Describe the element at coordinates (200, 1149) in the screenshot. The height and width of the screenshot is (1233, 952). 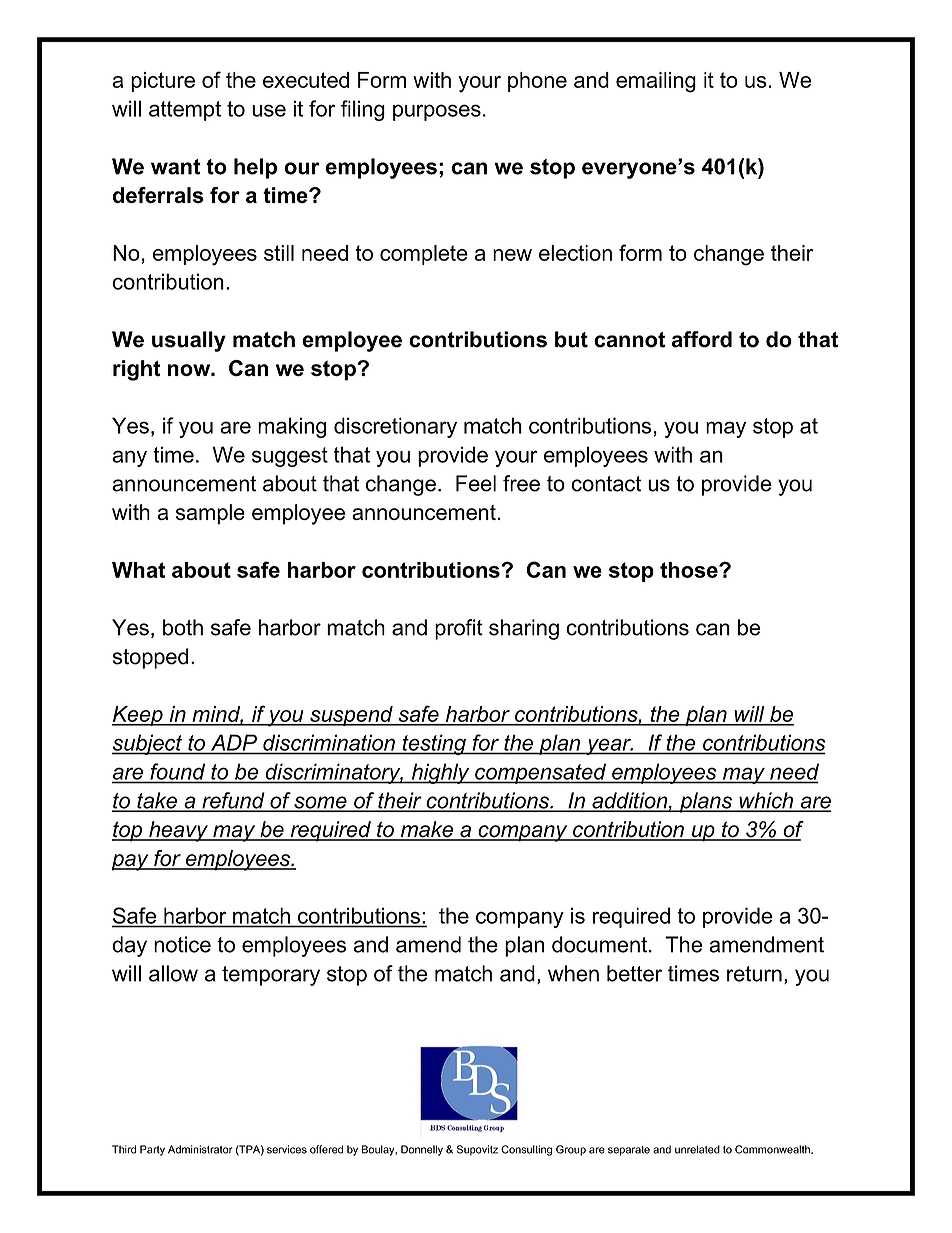
I see `Administrator` at that location.
